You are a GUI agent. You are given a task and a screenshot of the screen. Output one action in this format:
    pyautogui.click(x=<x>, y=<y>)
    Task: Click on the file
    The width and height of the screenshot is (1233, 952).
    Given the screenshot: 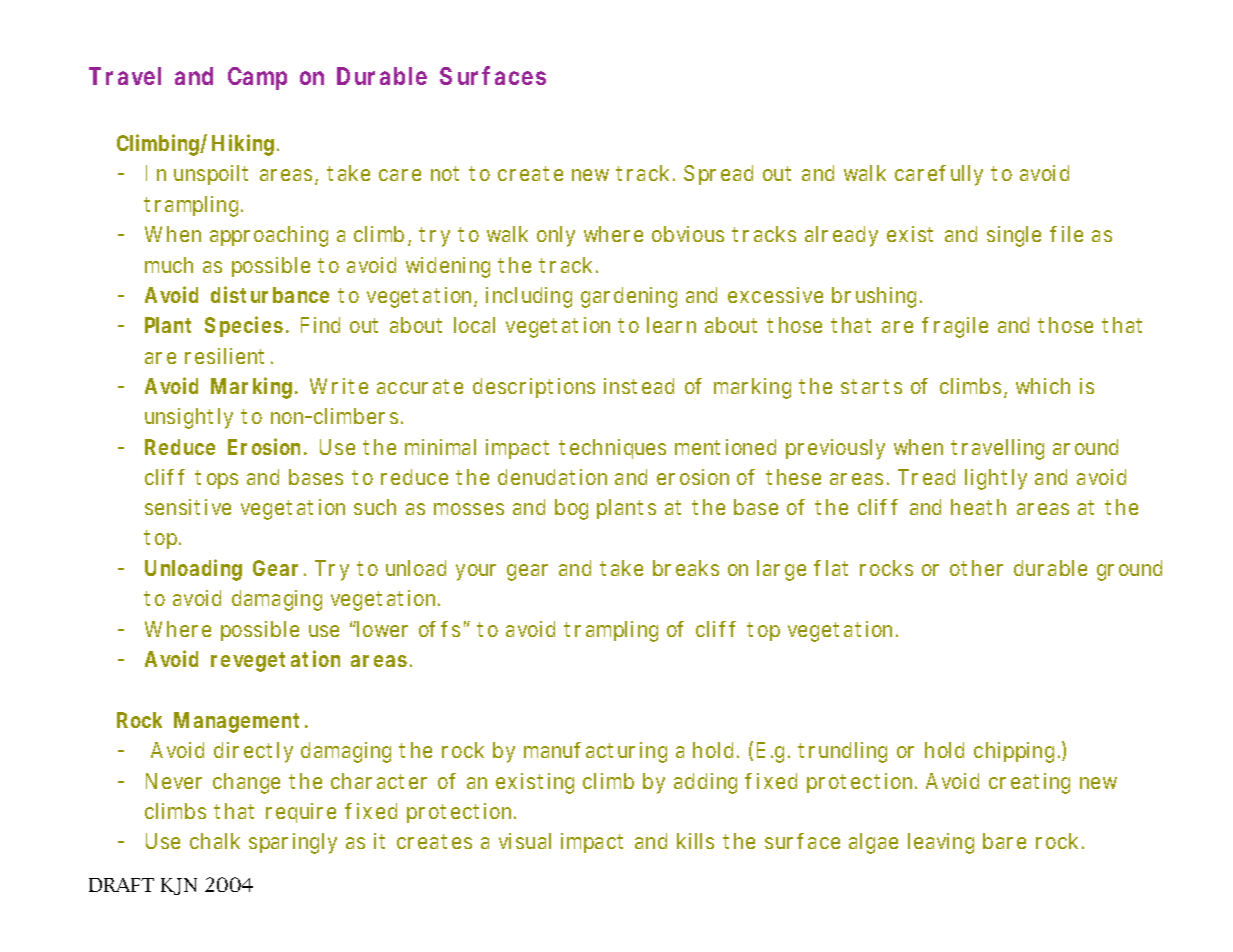 What is the action you would take?
    pyautogui.click(x=1066, y=234)
